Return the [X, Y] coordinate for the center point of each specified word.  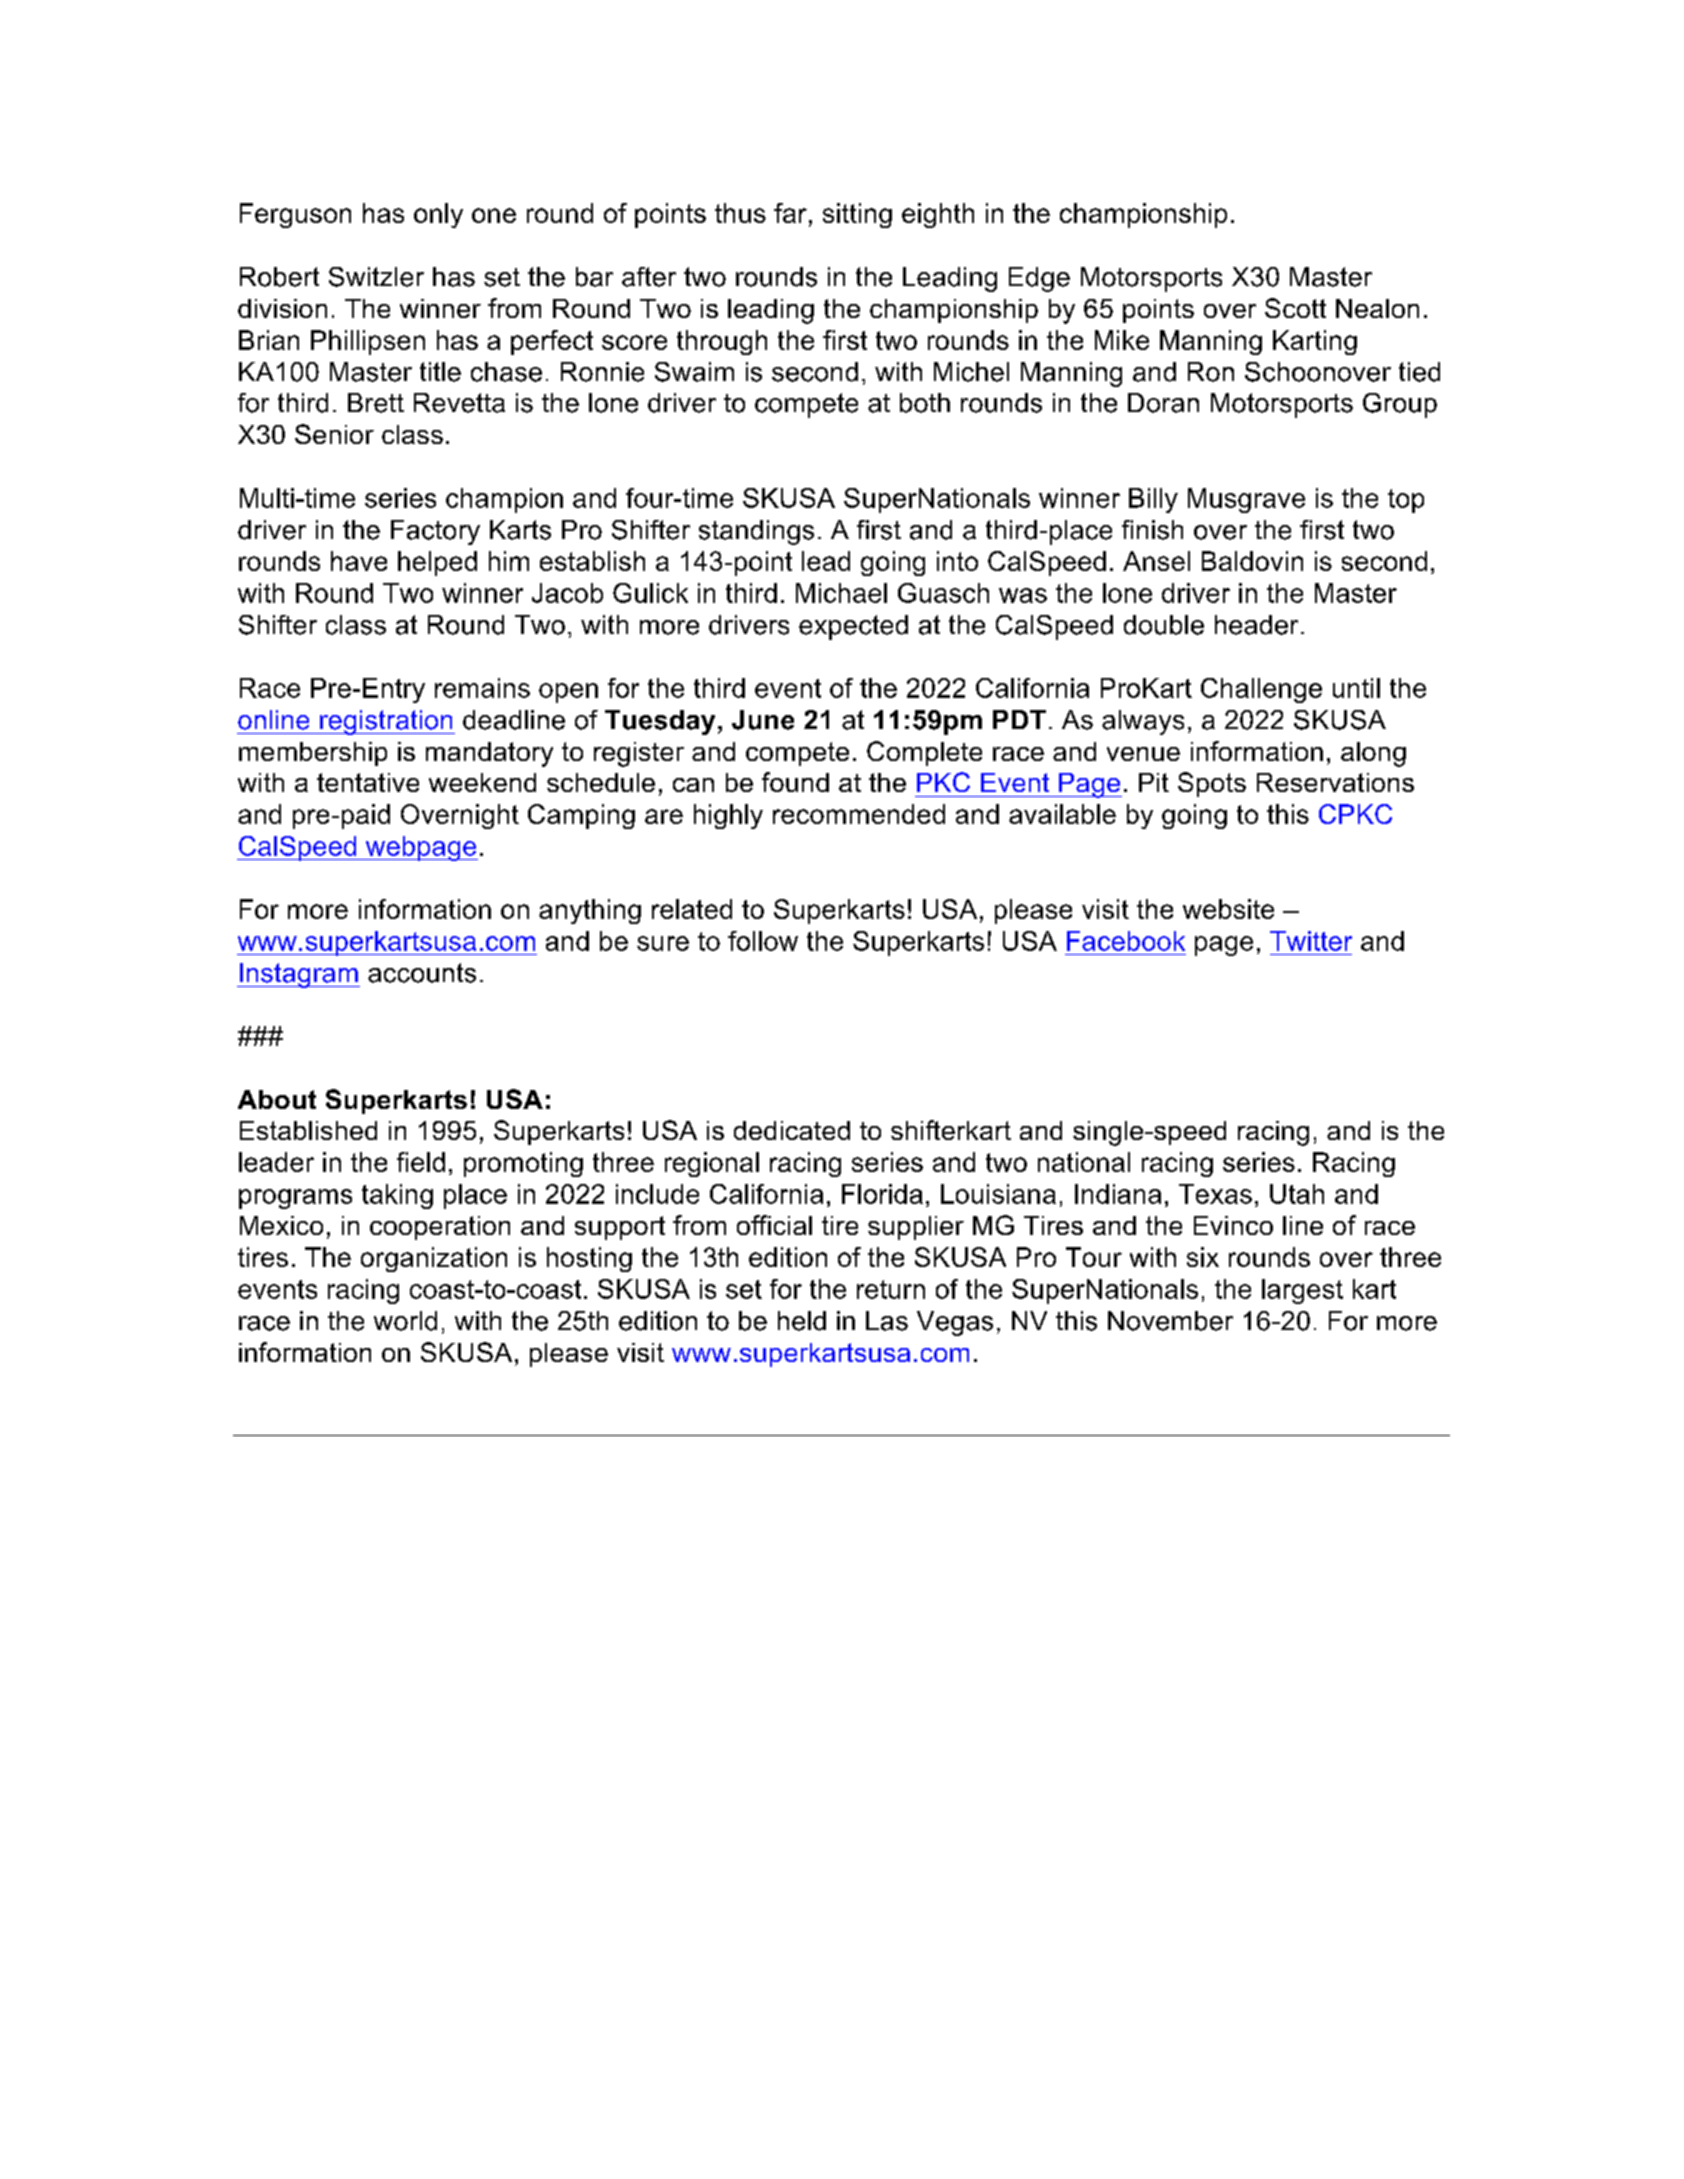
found [795, 782]
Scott [1295, 308]
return [891, 1289]
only [438, 215]
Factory [435, 532]
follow [763, 941]
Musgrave [1246, 500]
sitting [857, 215]
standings [756, 532]
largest [1302, 1291]
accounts [422, 973]
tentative [368, 782]
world [405, 1321]
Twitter [1311, 941]
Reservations [1335, 782]
